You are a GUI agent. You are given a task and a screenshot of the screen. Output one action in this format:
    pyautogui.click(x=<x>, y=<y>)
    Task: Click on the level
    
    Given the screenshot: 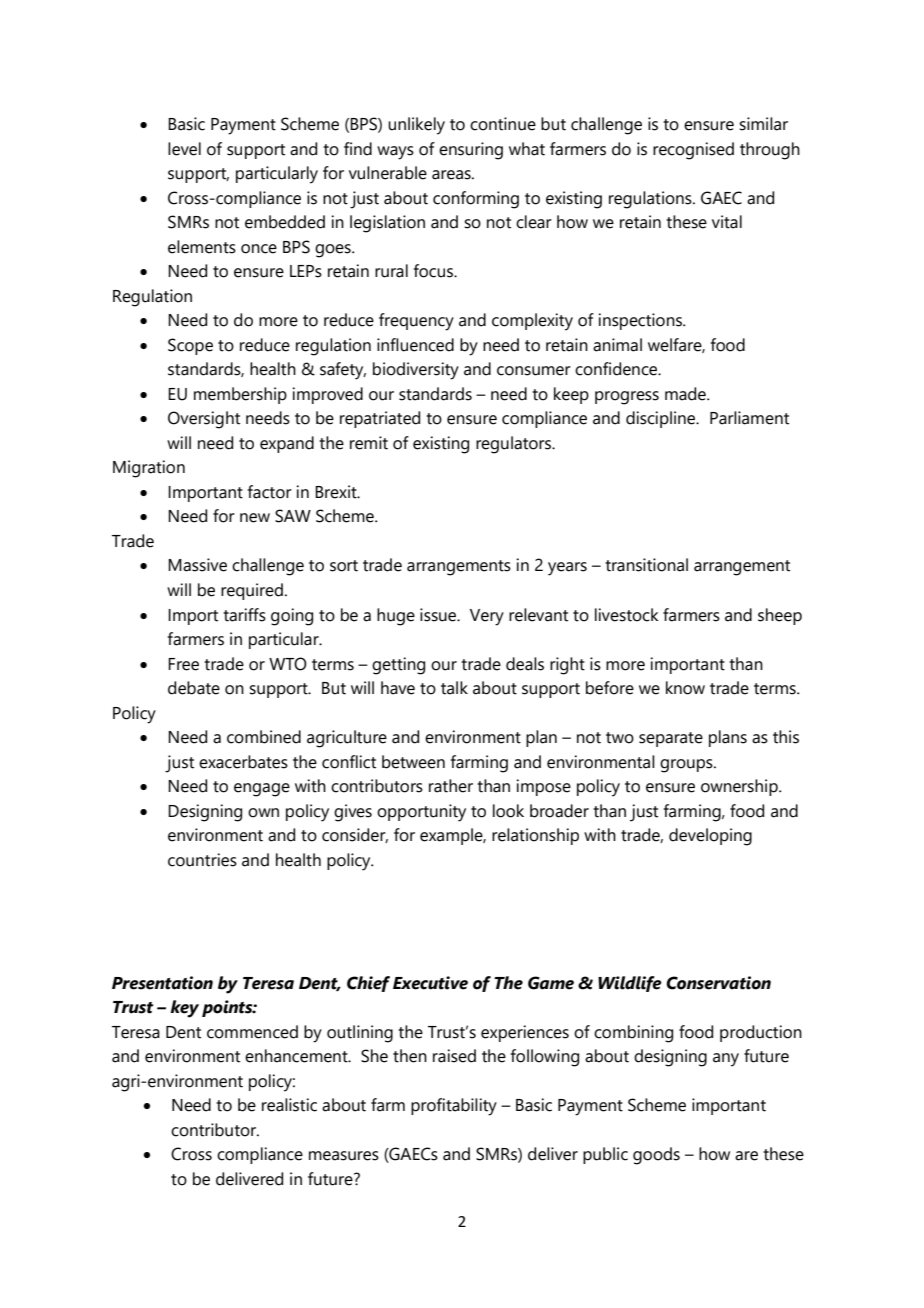 What is the action you would take?
    pyautogui.click(x=184, y=149)
